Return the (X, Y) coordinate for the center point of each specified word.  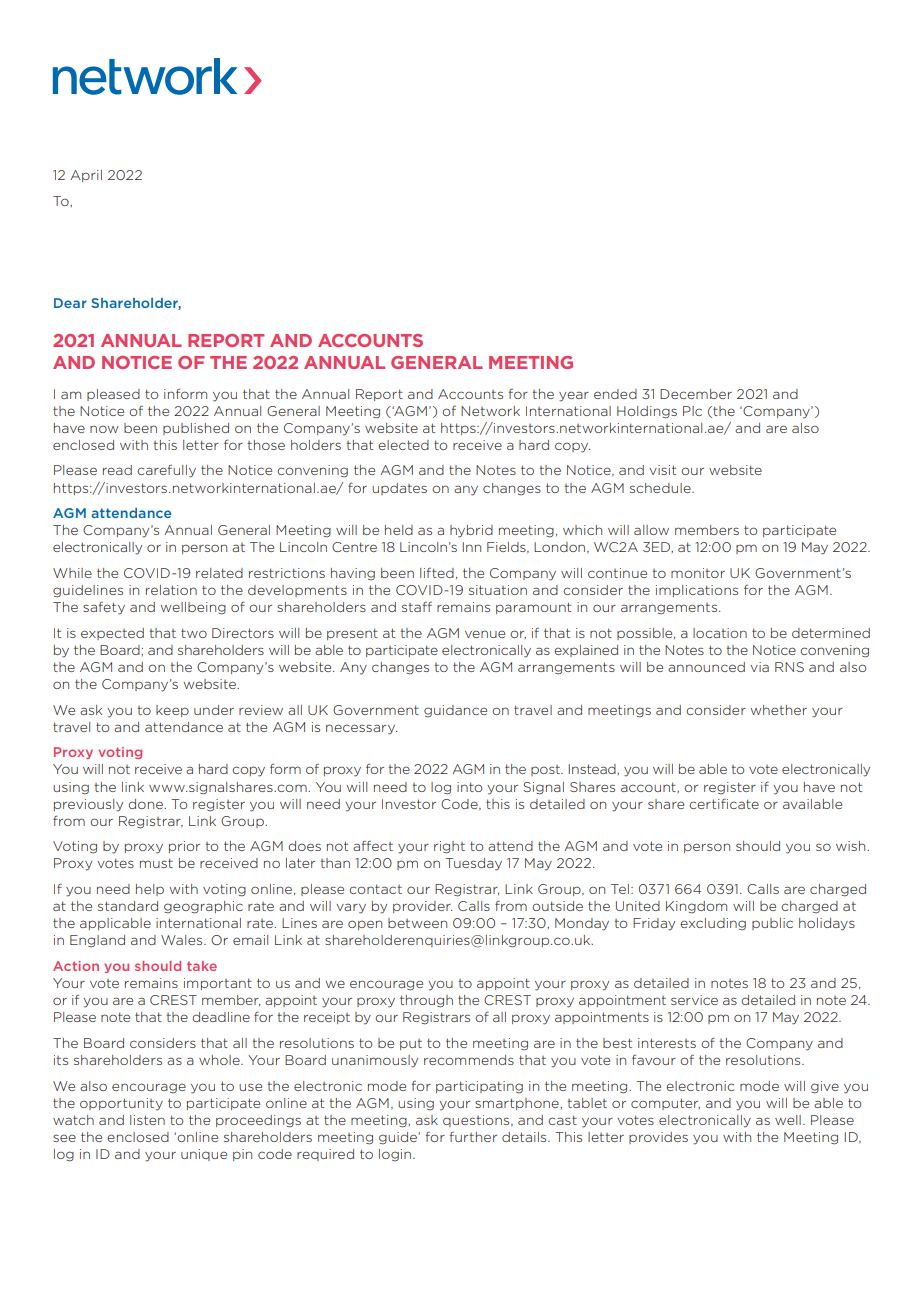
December (696, 394)
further (473, 1137)
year (574, 396)
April (86, 176)
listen (147, 1120)
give (825, 1087)
